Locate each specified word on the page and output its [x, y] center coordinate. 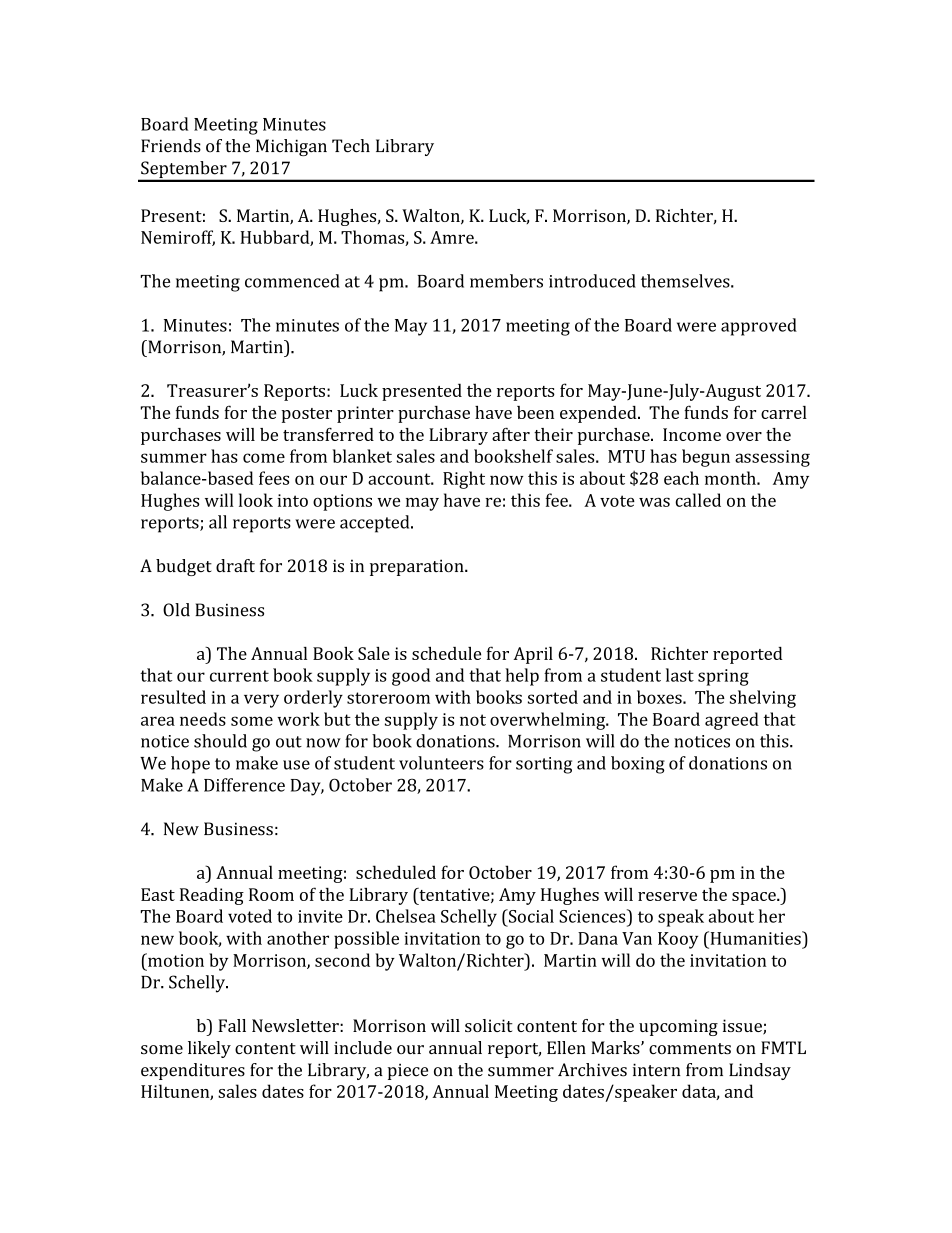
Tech [351, 146]
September [184, 171]
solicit [489, 1025]
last [680, 675]
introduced [592, 281]
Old [176, 610]
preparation [418, 567]
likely [209, 1049]
